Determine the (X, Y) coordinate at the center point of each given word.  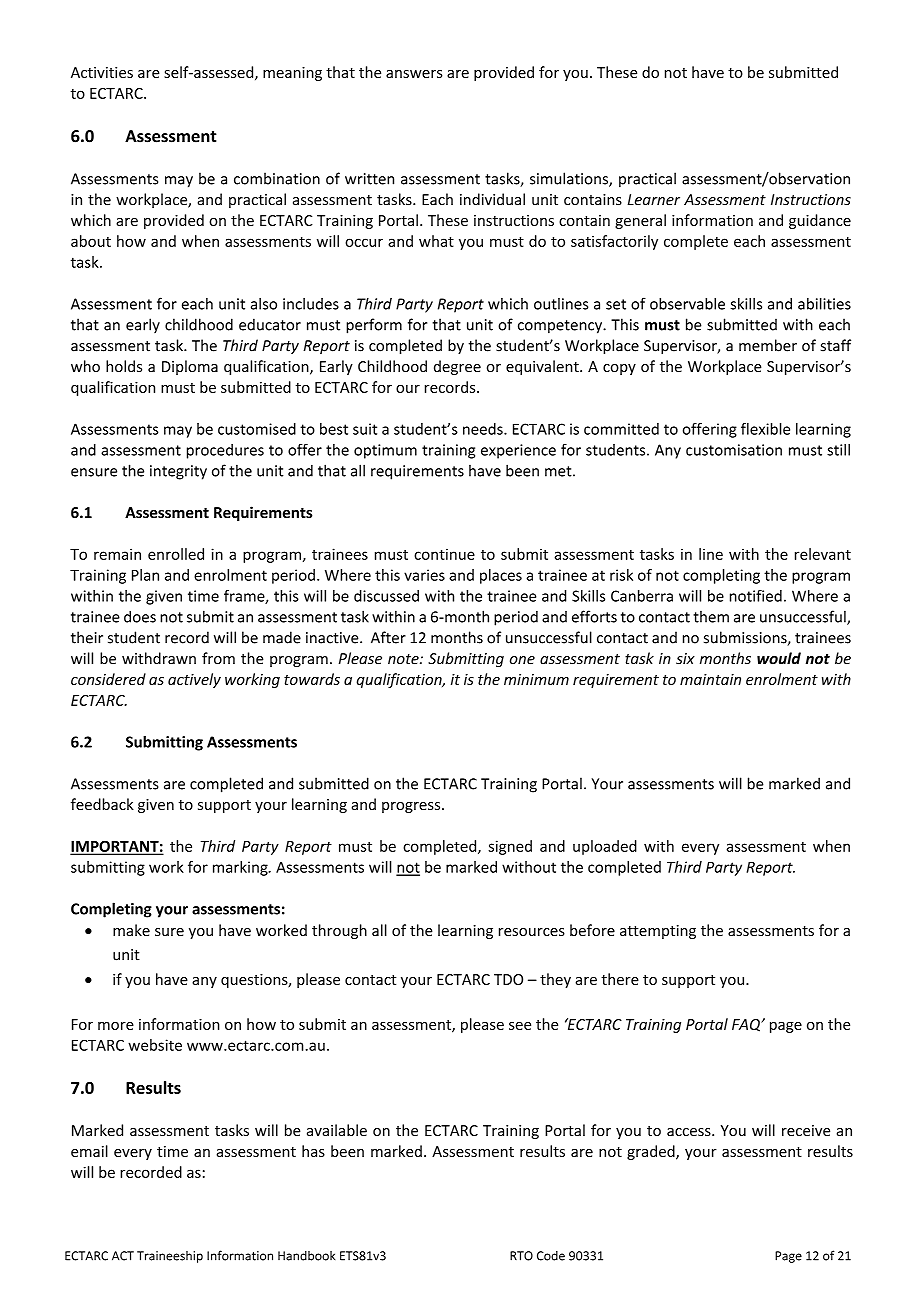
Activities (102, 72)
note (404, 659)
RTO (521, 1256)
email (89, 1151)
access (690, 1132)
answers (414, 74)
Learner (653, 200)
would (779, 658)
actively (194, 680)
